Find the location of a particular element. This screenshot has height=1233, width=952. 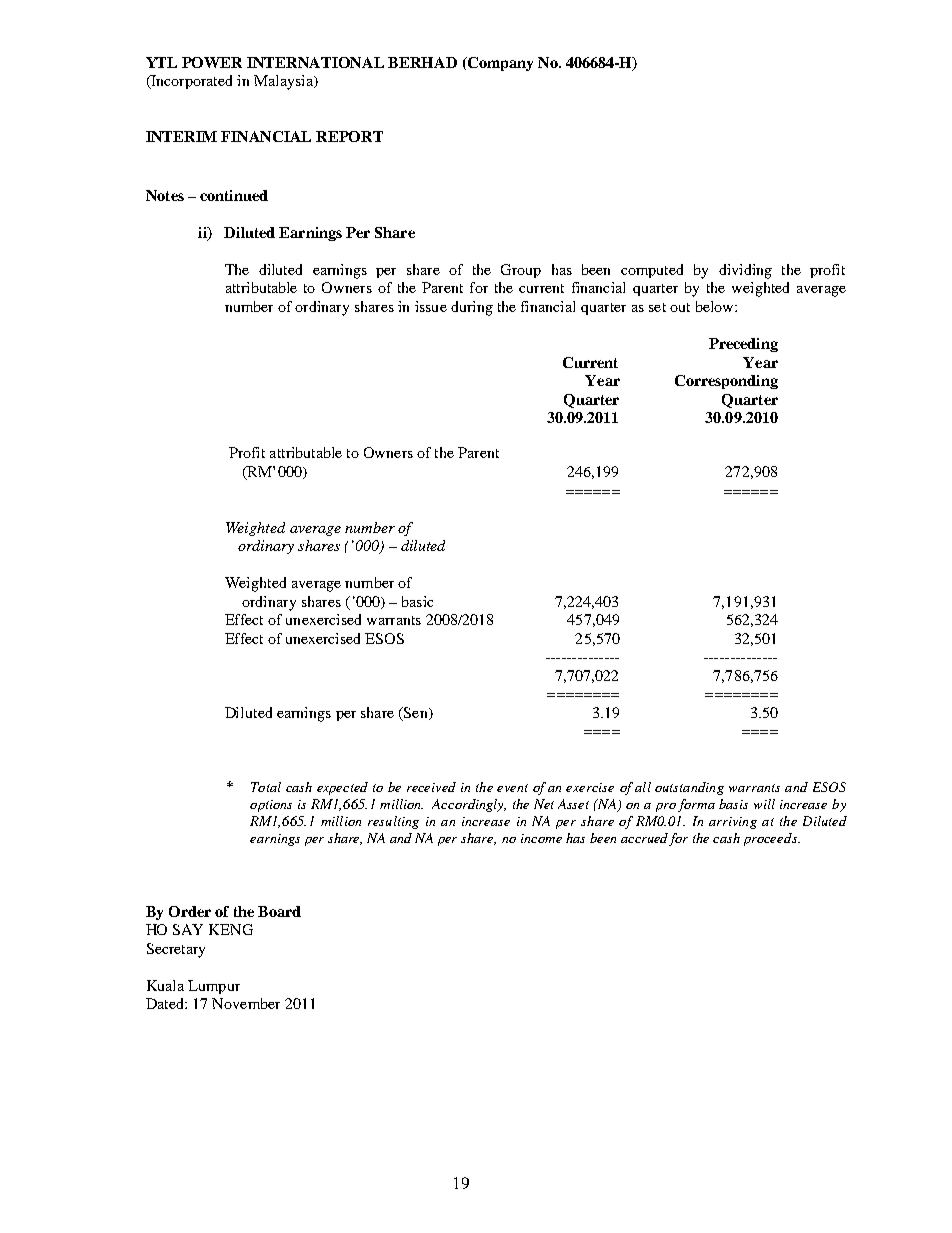

Sen is located at coordinates (416, 714).
